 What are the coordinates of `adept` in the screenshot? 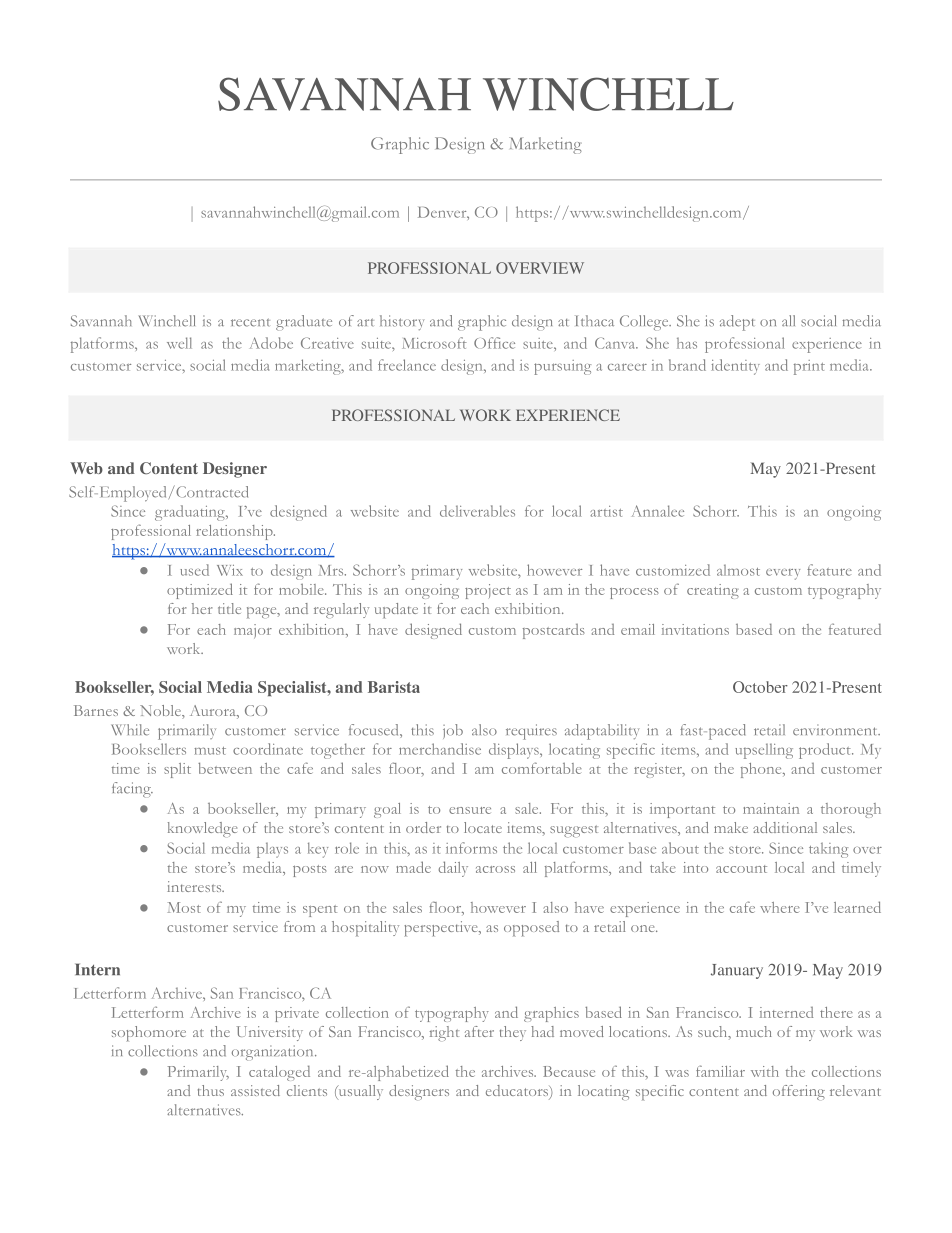 It's located at (737, 323).
